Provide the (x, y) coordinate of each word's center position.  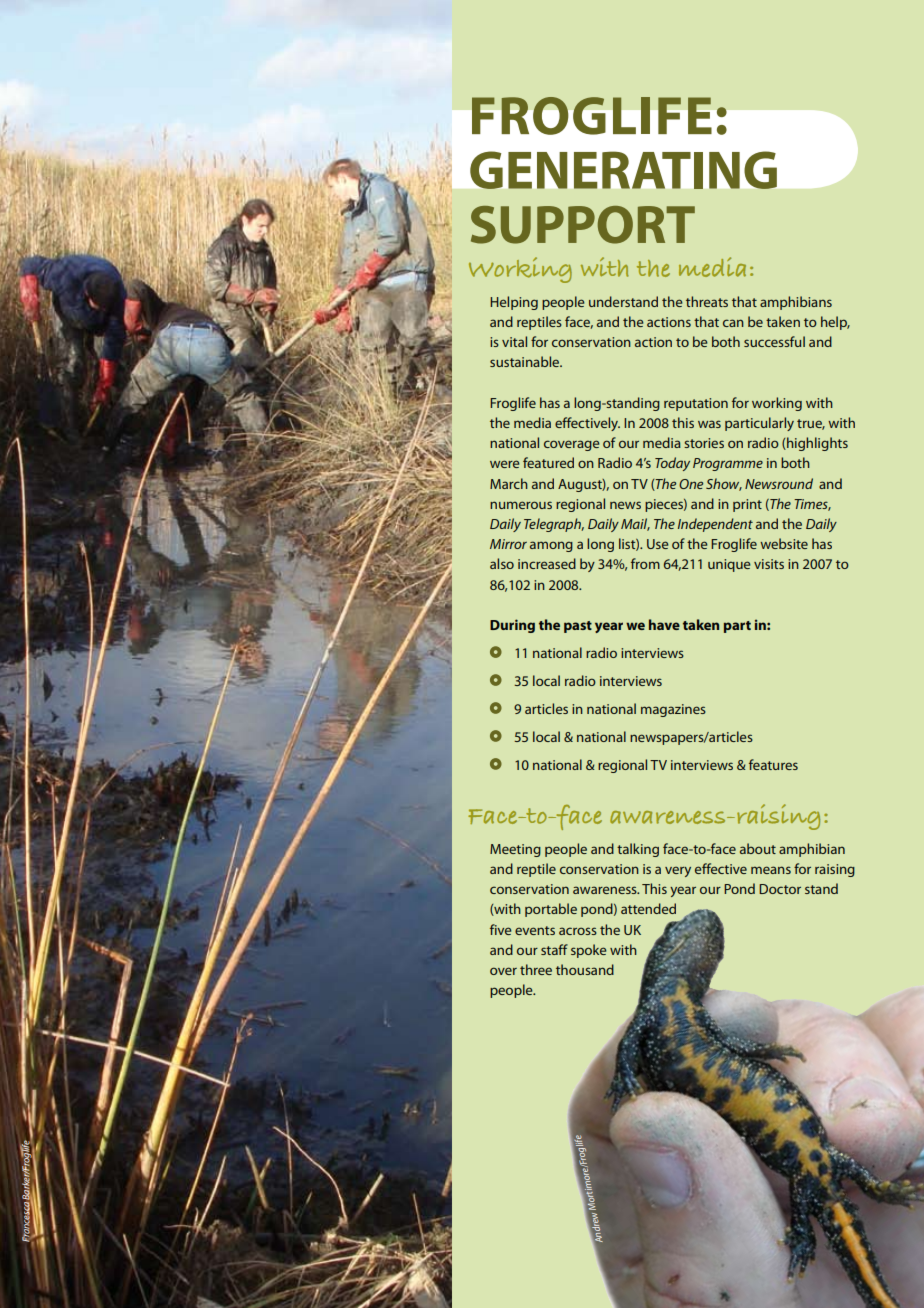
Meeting (515, 850)
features (773, 764)
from (645, 563)
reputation (696, 404)
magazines (673, 710)
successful (774, 341)
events (535, 930)
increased (547, 563)
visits (769, 564)
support (583, 225)
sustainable (526, 361)
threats (707, 301)
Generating (623, 170)
